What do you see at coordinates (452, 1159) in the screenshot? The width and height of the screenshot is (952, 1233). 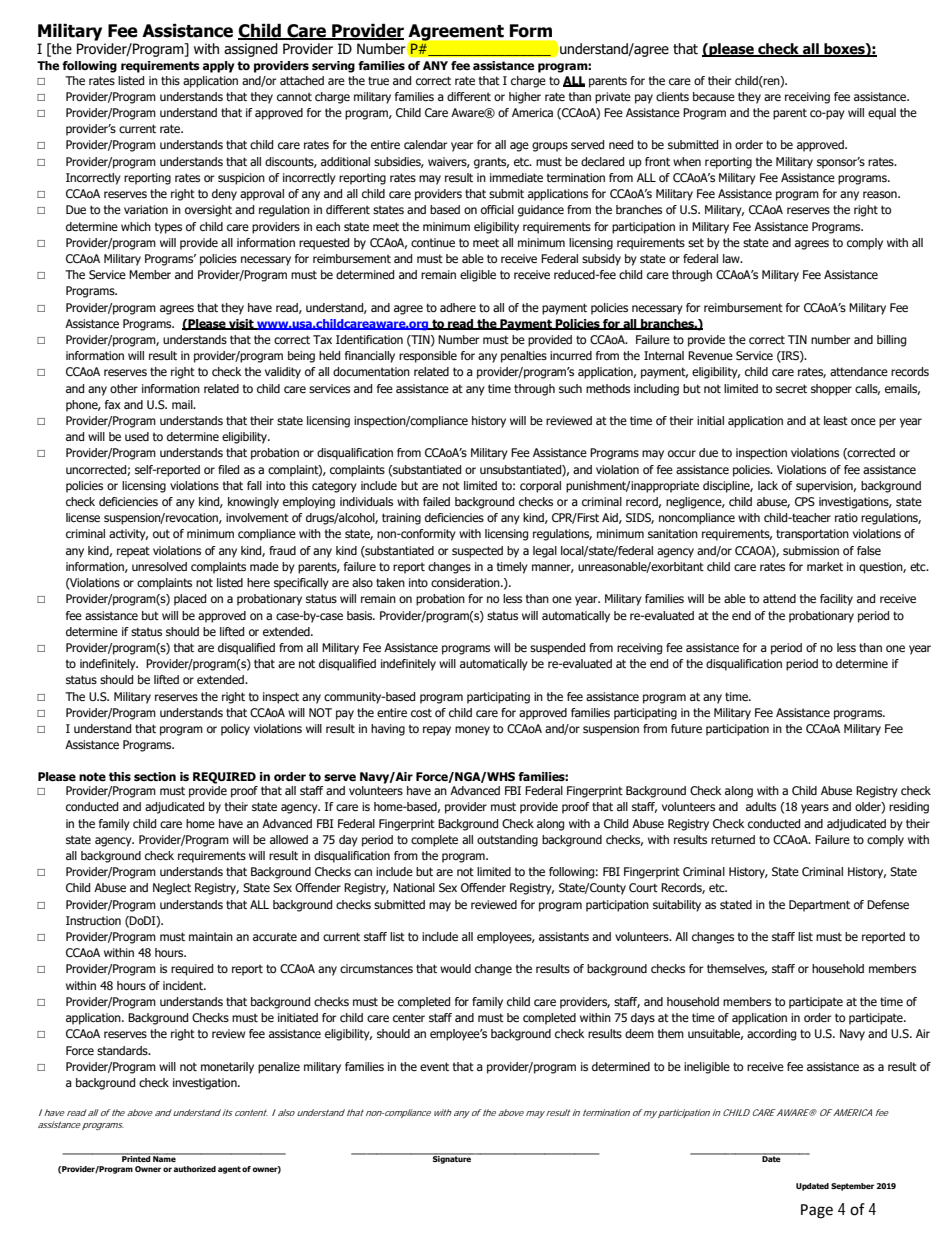 I see `Signature` at bounding box center [452, 1159].
